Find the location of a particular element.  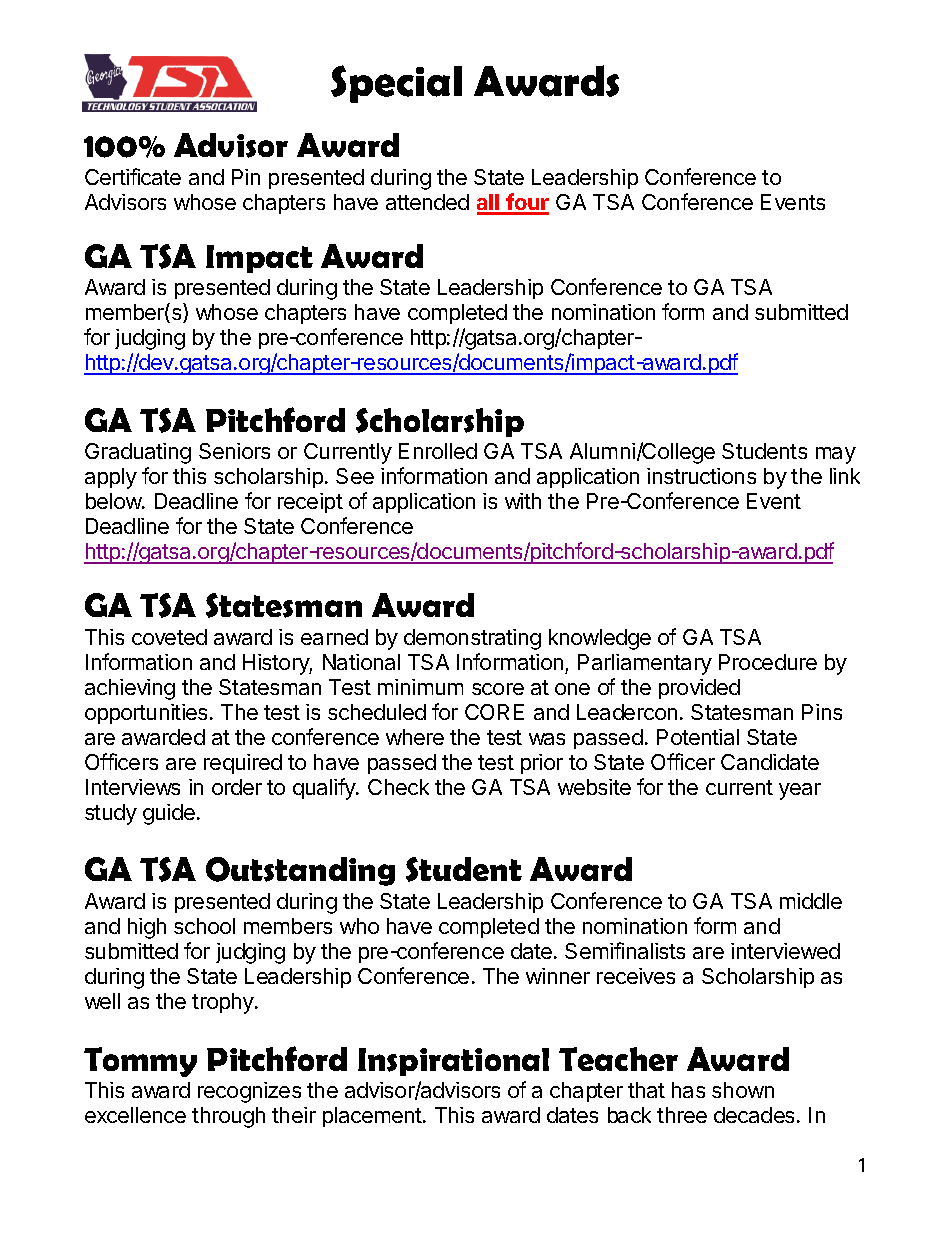

Procedure is located at coordinates (768, 662).
